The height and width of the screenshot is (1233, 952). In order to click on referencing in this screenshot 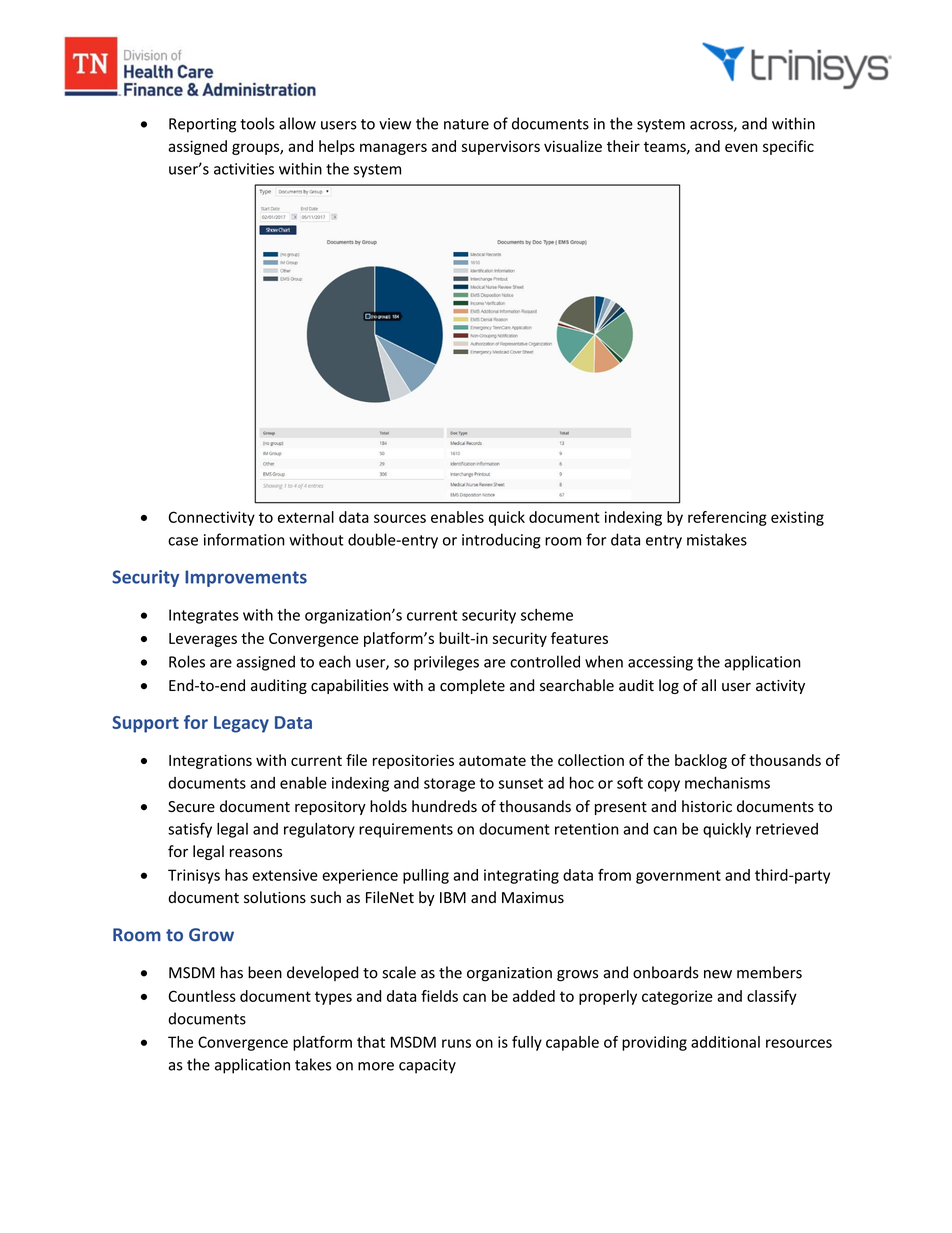, I will do `click(727, 518)`.
